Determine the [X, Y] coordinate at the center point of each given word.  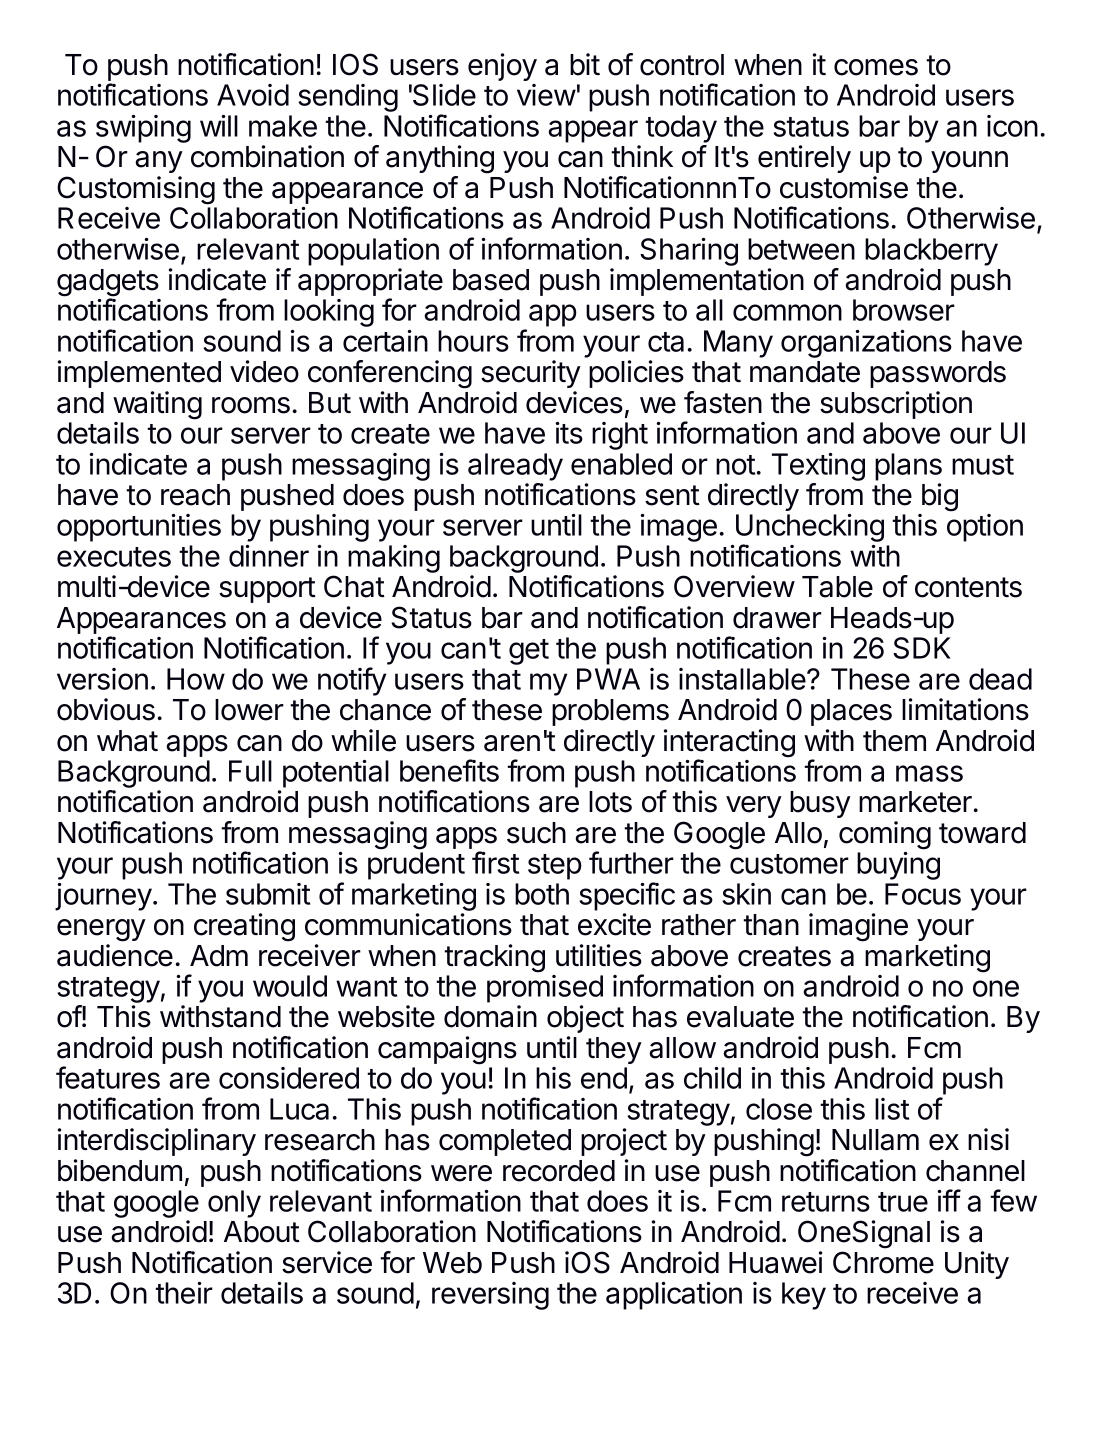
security [531, 374]
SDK [922, 648]
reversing [490, 1296]
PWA [608, 679]
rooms [251, 405]
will [219, 126]
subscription [896, 405]
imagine [858, 927]
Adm [219, 956]
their [184, 1293]
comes [876, 67]
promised [545, 989]
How [196, 679]
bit [585, 64]
